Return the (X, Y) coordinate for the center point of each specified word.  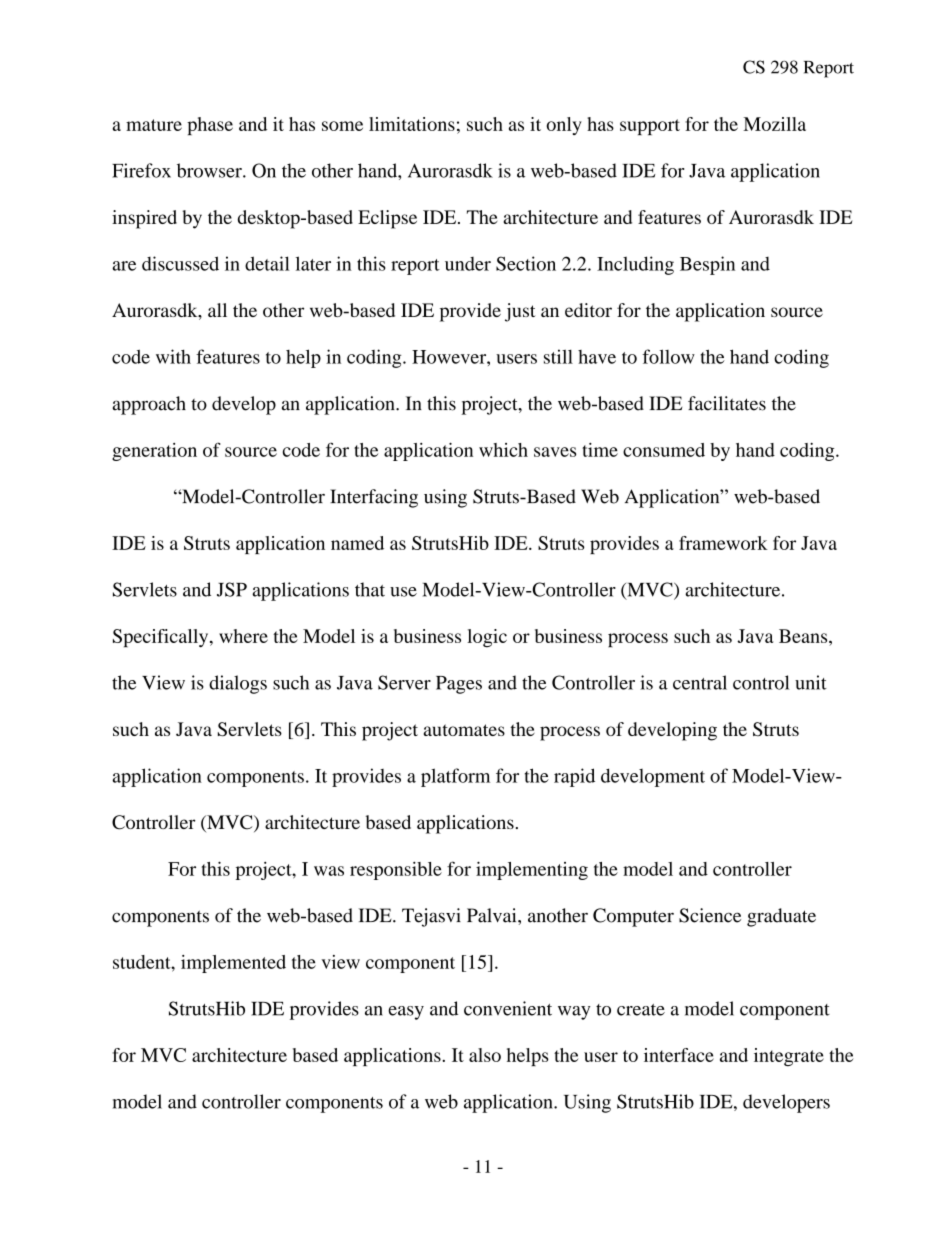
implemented (233, 964)
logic (487, 638)
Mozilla (774, 124)
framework (723, 543)
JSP (232, 589)
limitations (412, 124)
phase (210, 126)
